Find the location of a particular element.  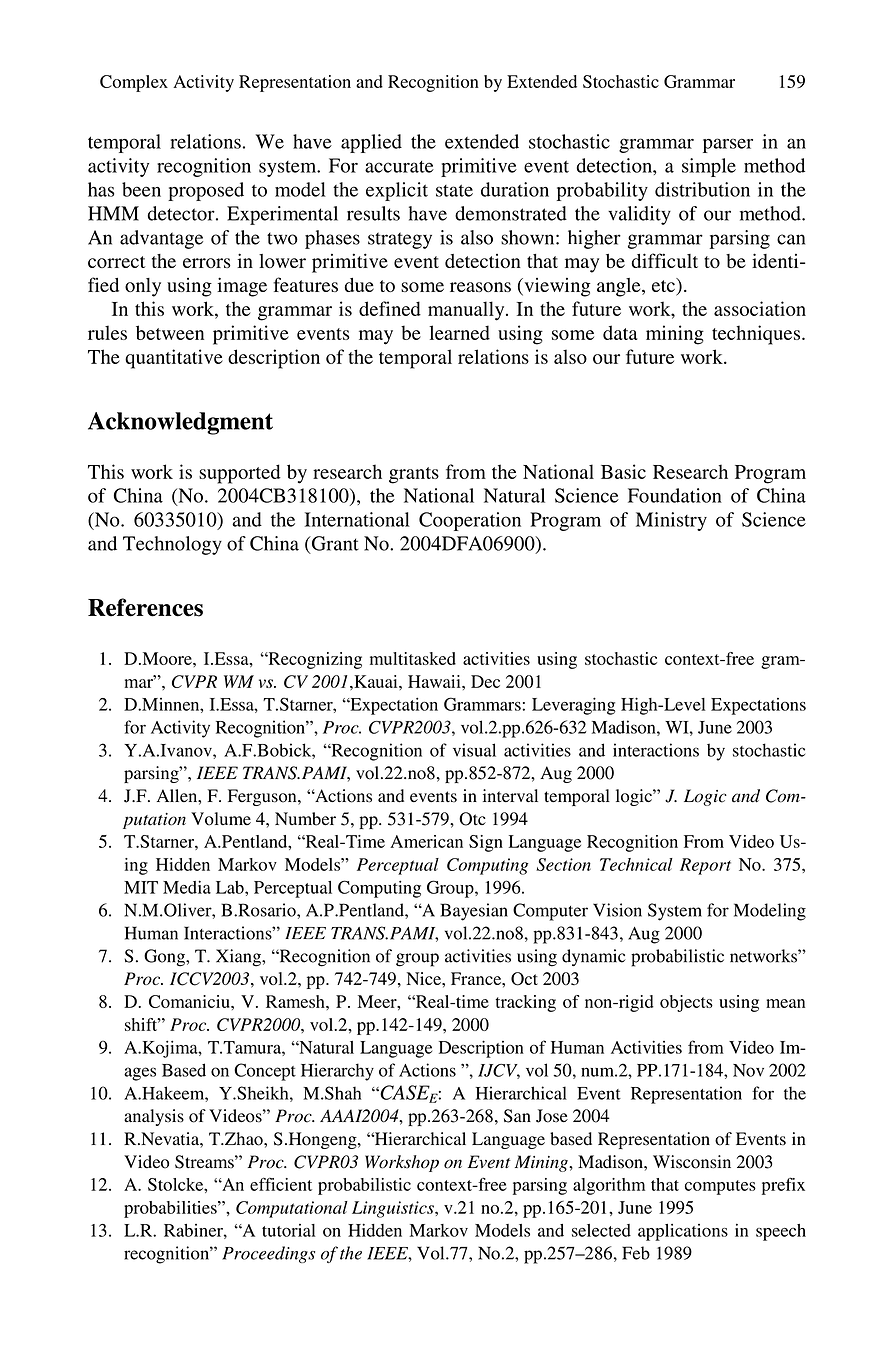

Hawaii is located at coordinates (435, 681).
